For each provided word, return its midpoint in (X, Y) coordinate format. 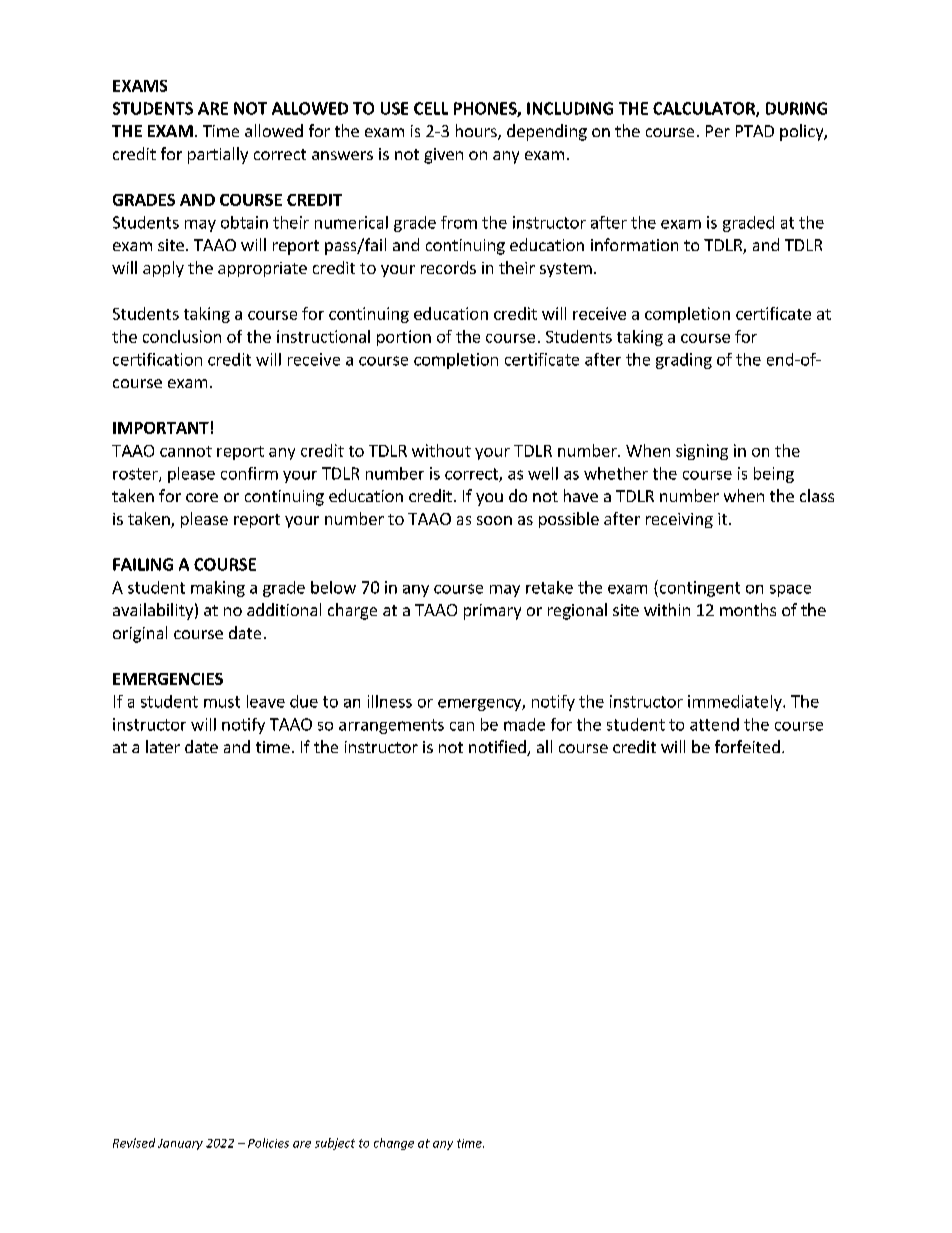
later (163, 746)
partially (218, 155)
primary (492, 612)
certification (157, 359)
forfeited (747, 746)
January (180, 1144)
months (748, 609)
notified (498, 748)
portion (404, 338)
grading (684, 361)
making (218, 589)
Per (718, 131)
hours (477, 132)
